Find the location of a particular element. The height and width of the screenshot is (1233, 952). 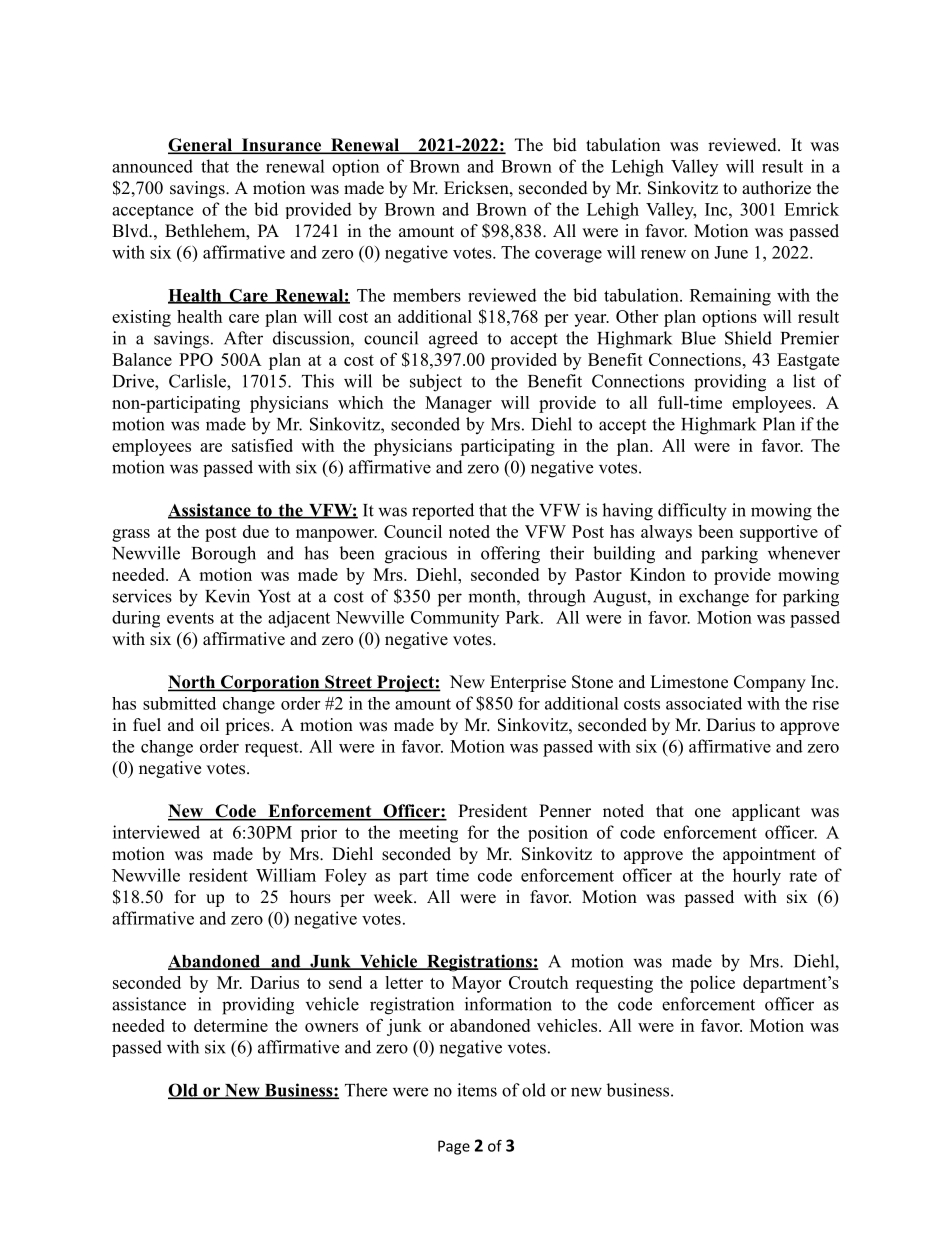

supportive is located at coordinates (779, 533).
